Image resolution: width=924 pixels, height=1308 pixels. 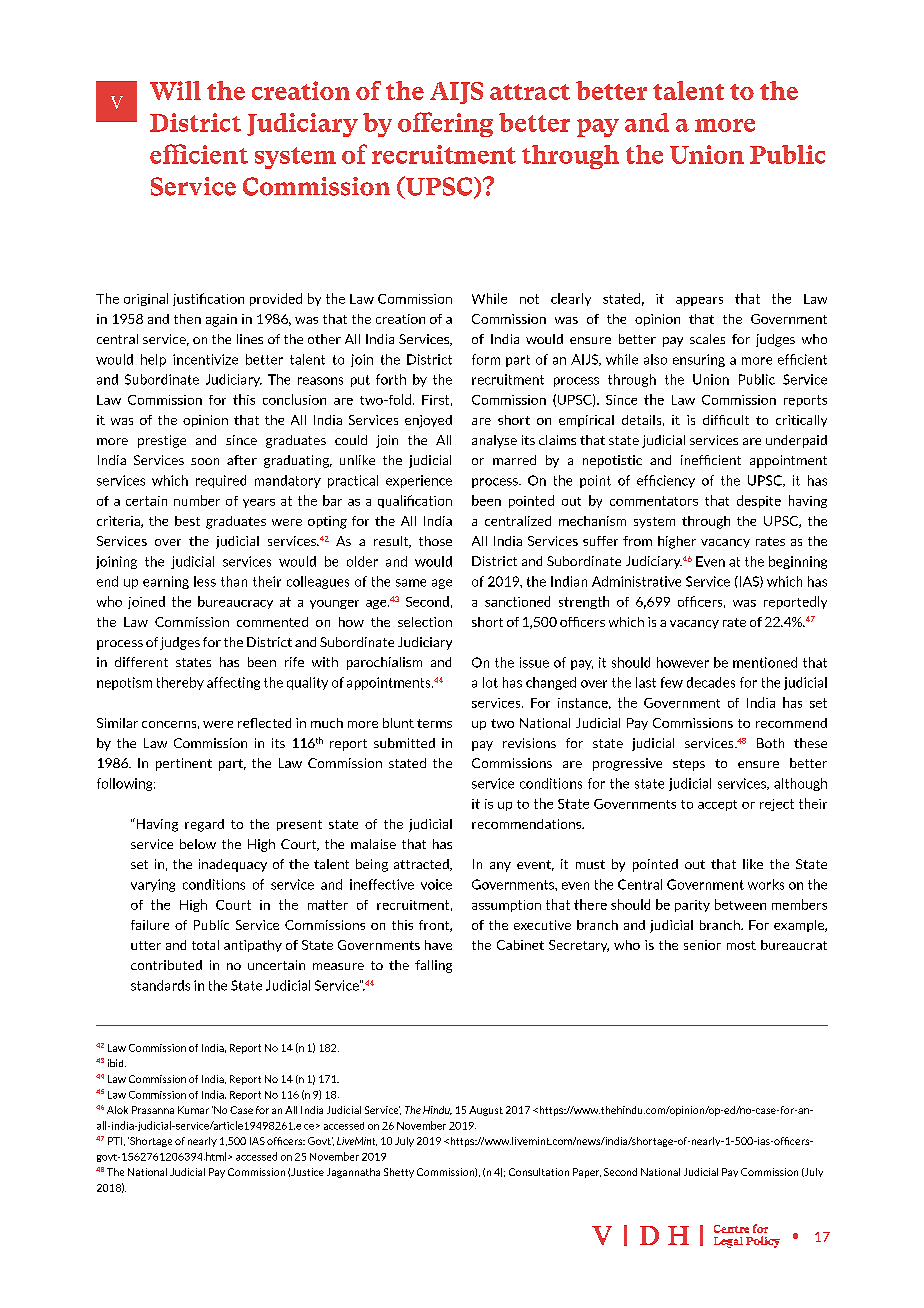 What do you see at coordinates (425, 622) in the screenshot?
I see `selection` at bounding box center [425, 622].
